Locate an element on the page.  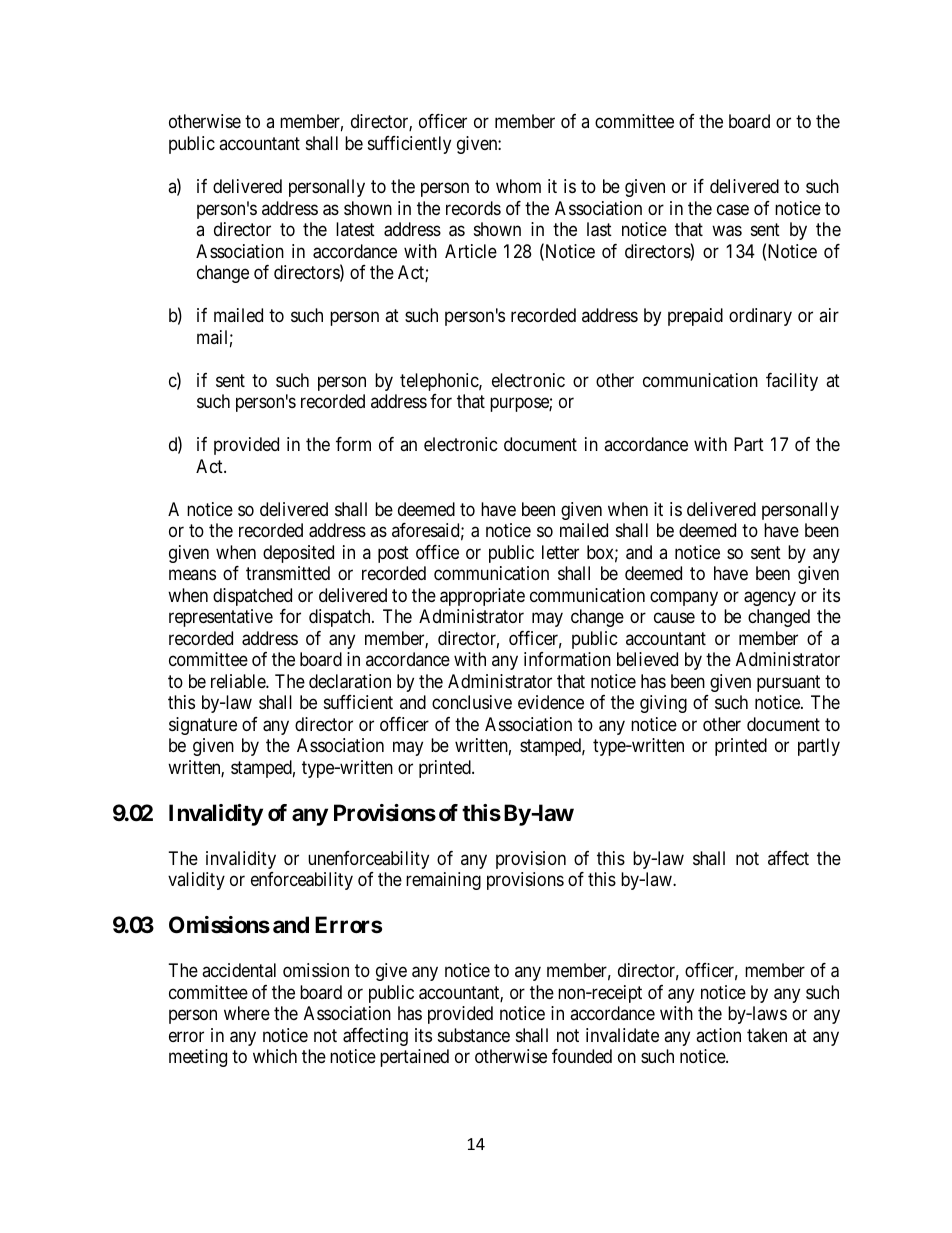
where is located at coordinates (247, 1013).
